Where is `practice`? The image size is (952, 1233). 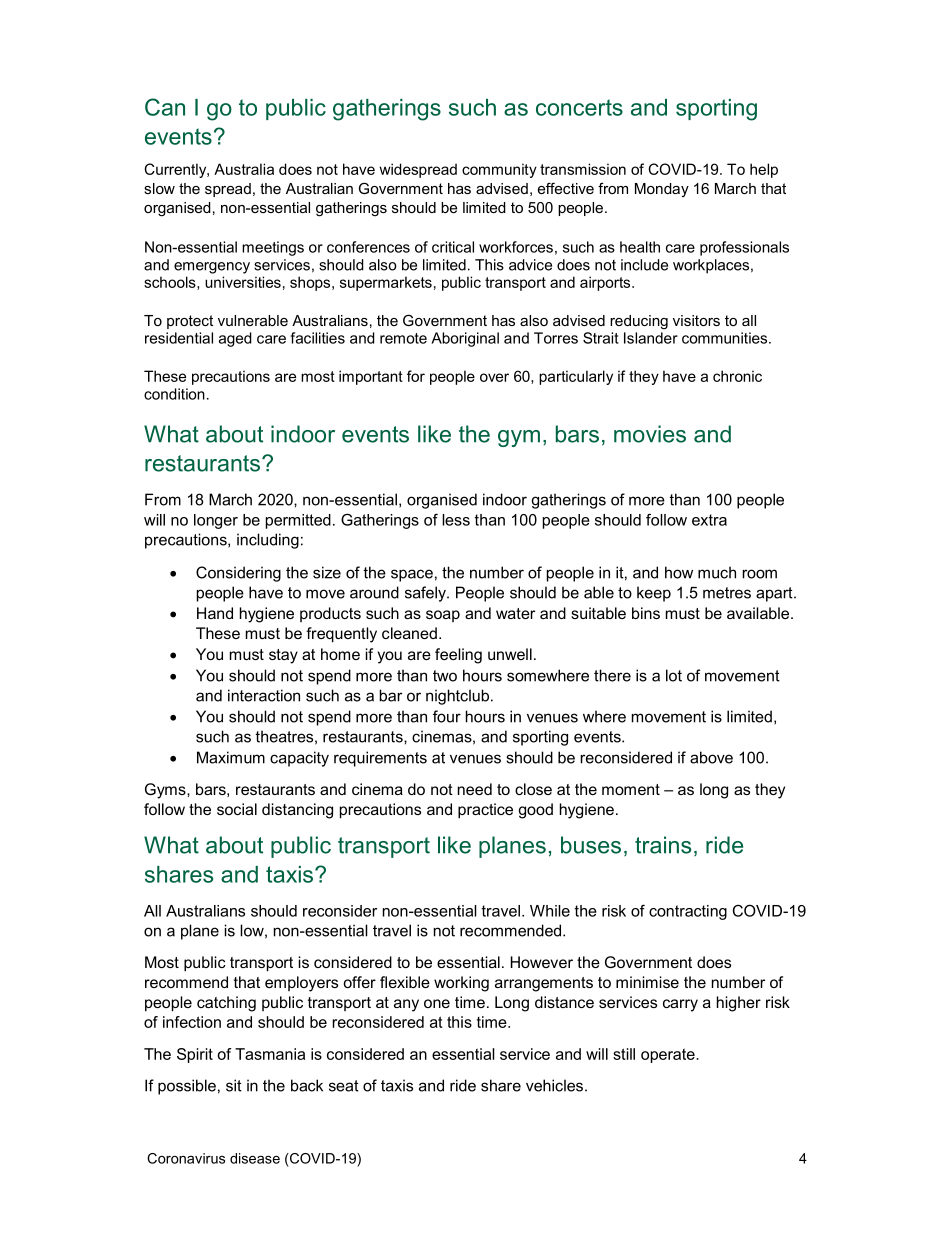
practice is located at coordinates (485, 811).
